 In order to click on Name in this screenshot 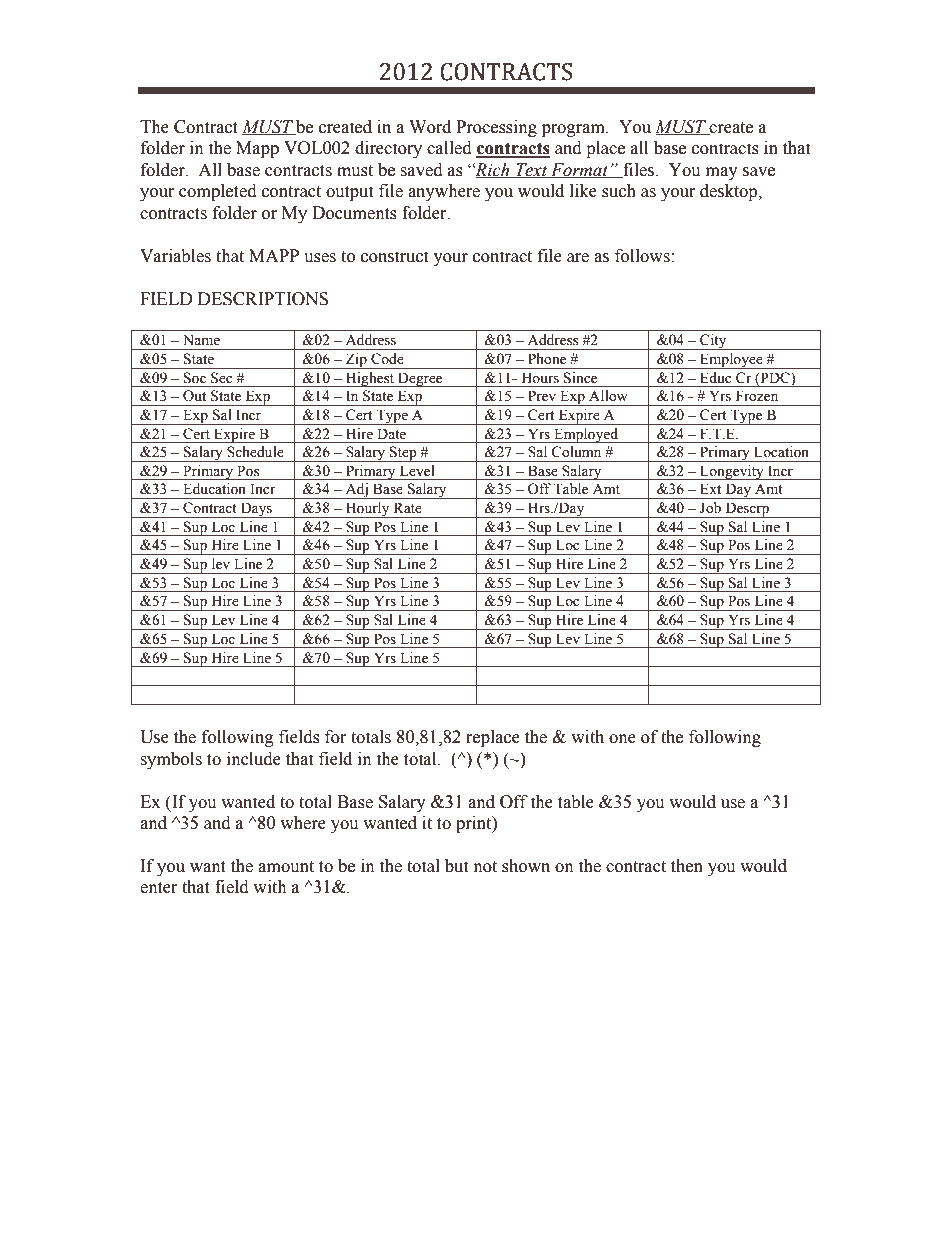, I will do `click(201, 340)`.
